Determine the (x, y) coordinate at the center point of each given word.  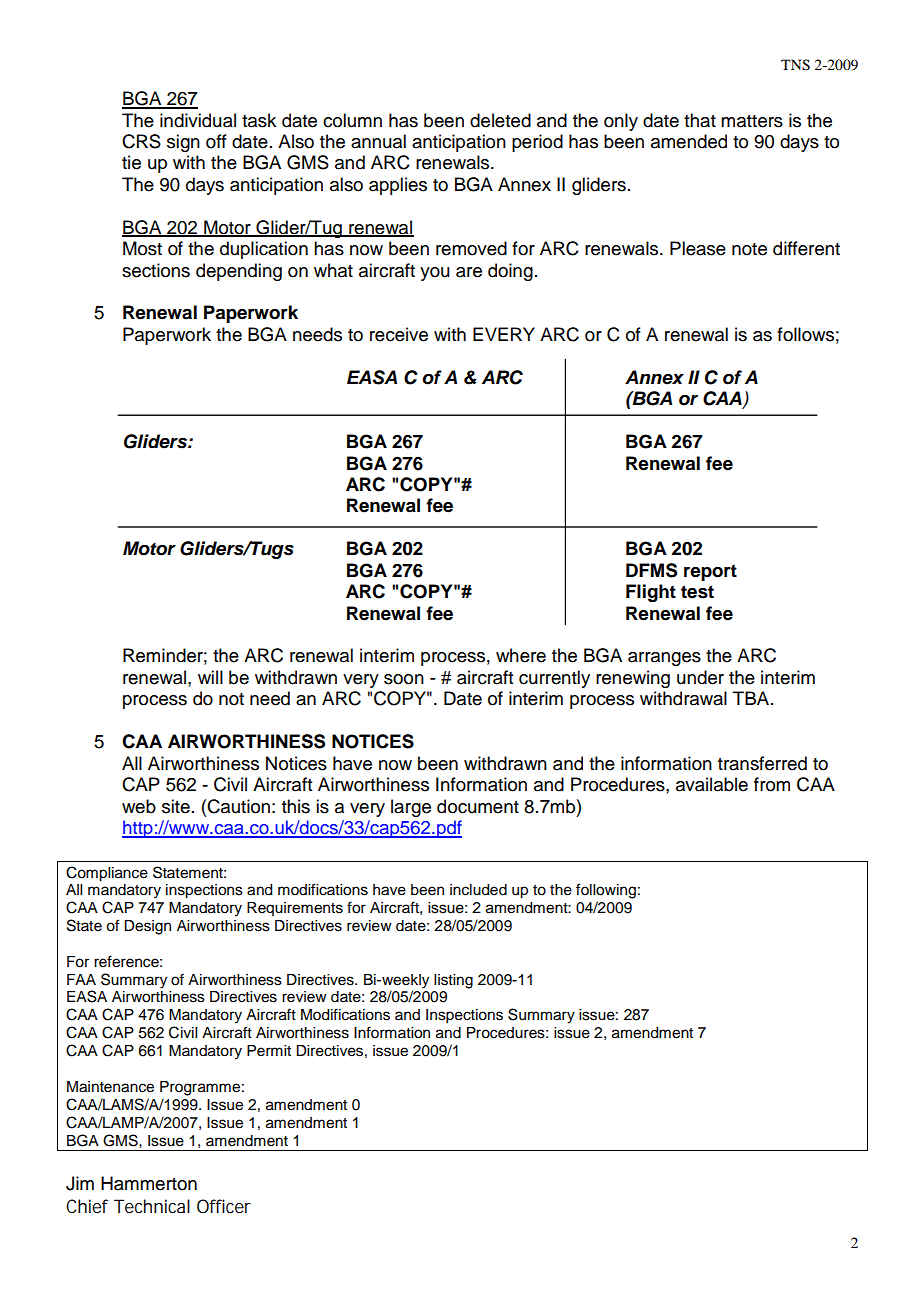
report (710, 572)
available (712, 784)
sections (156, 270)
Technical (152, 1206)
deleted (500, 120)
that (700, 120)
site (176, 806)
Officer (224, 1206)
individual (198, 120)
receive (399, 334)
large (411, 808)
